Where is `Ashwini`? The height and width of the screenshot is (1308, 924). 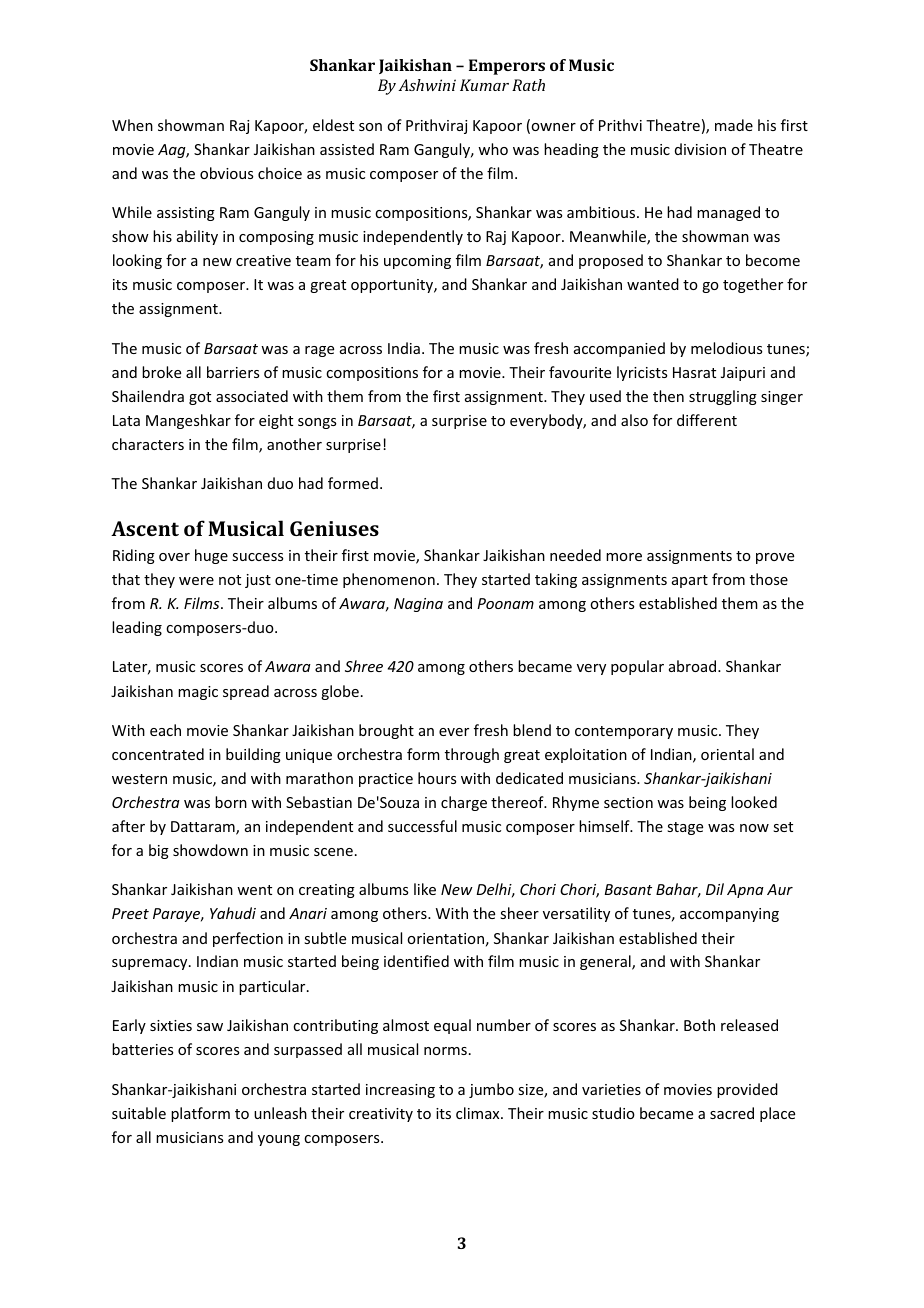
Ashwini is located at coordinates (427, 85).
